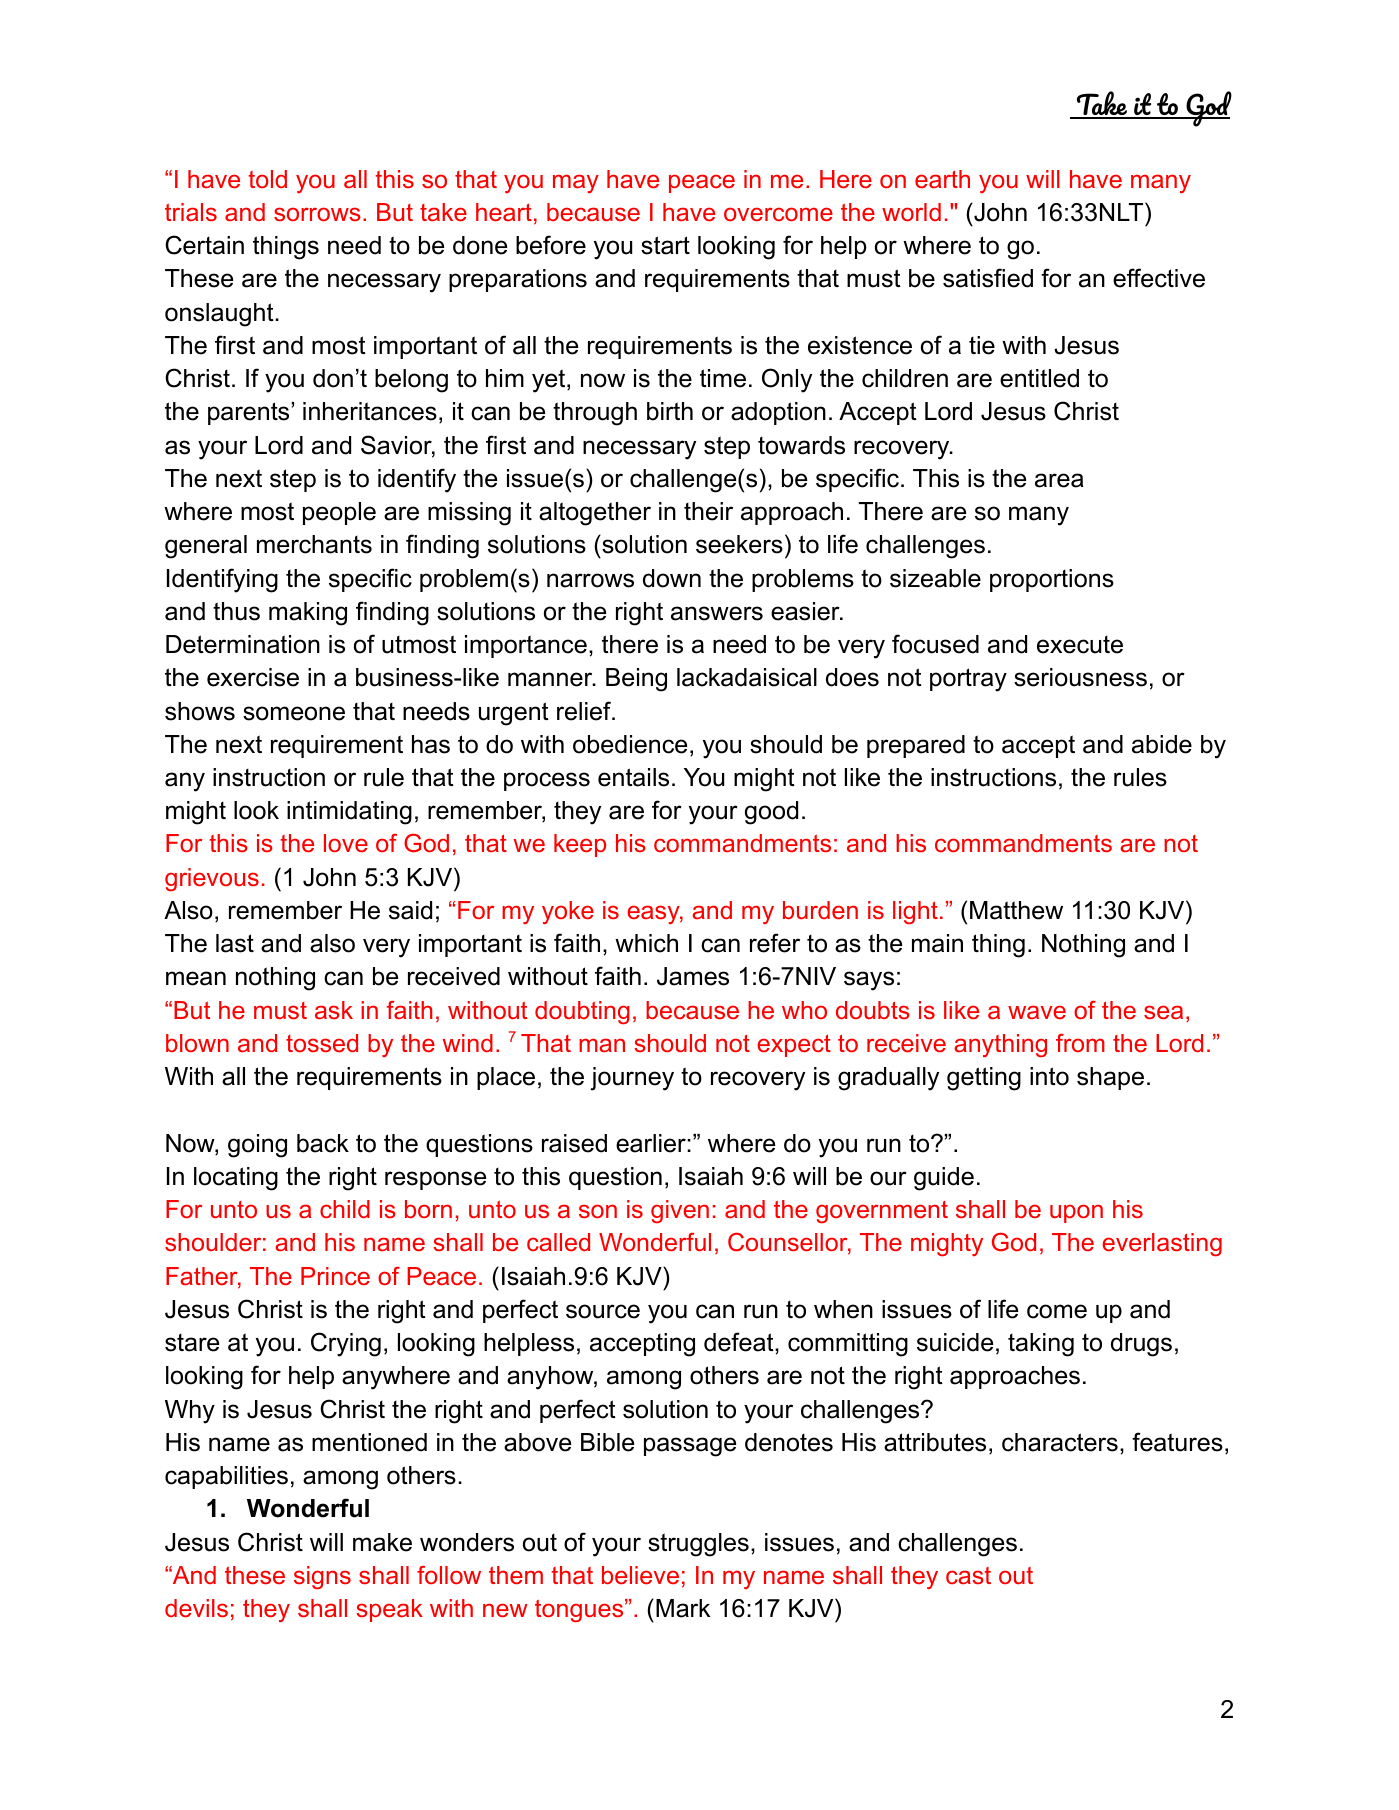  I want to click on start, so click(665, 245).
